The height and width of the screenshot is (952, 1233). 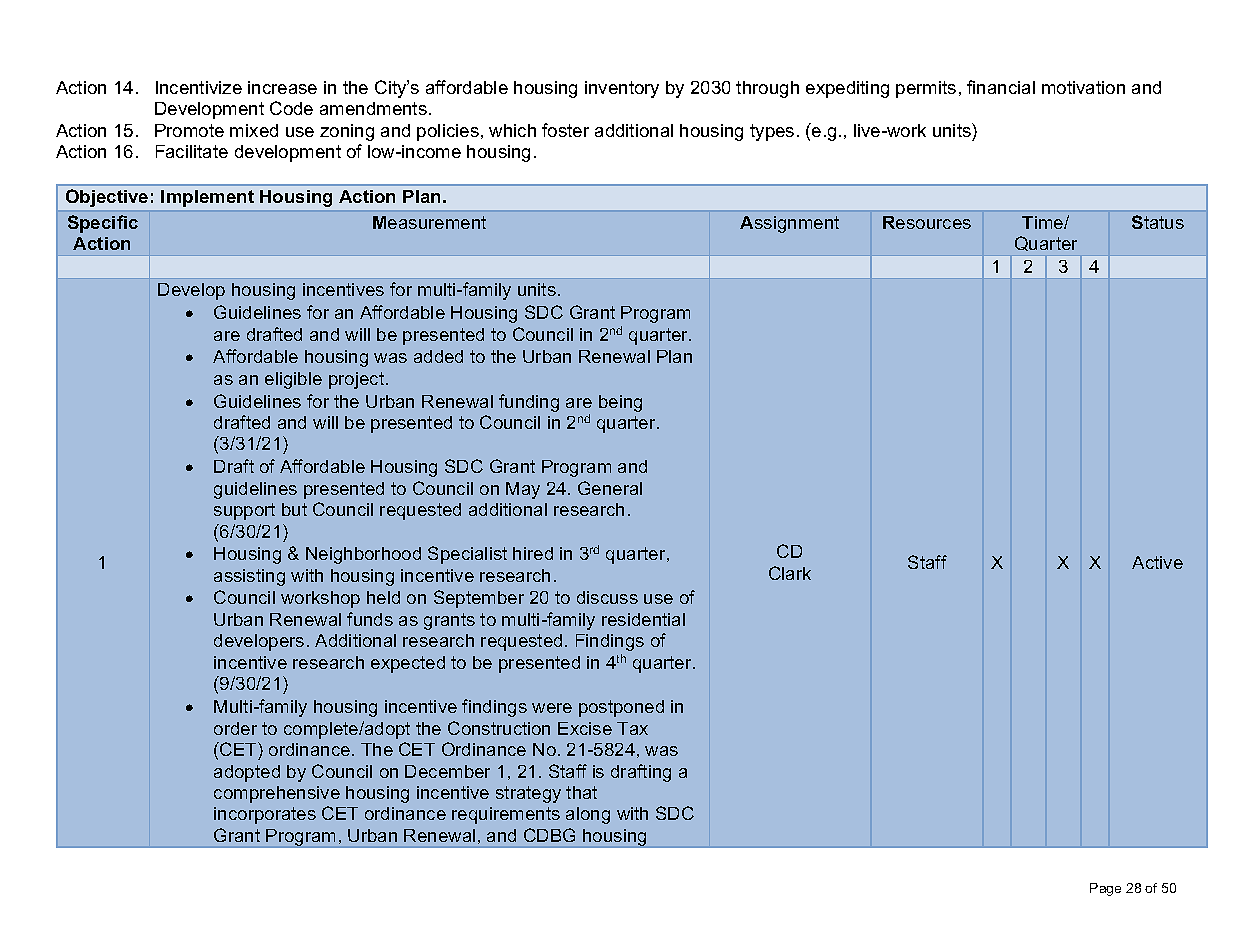 I want to click on General, so click(x=610, y=488).
